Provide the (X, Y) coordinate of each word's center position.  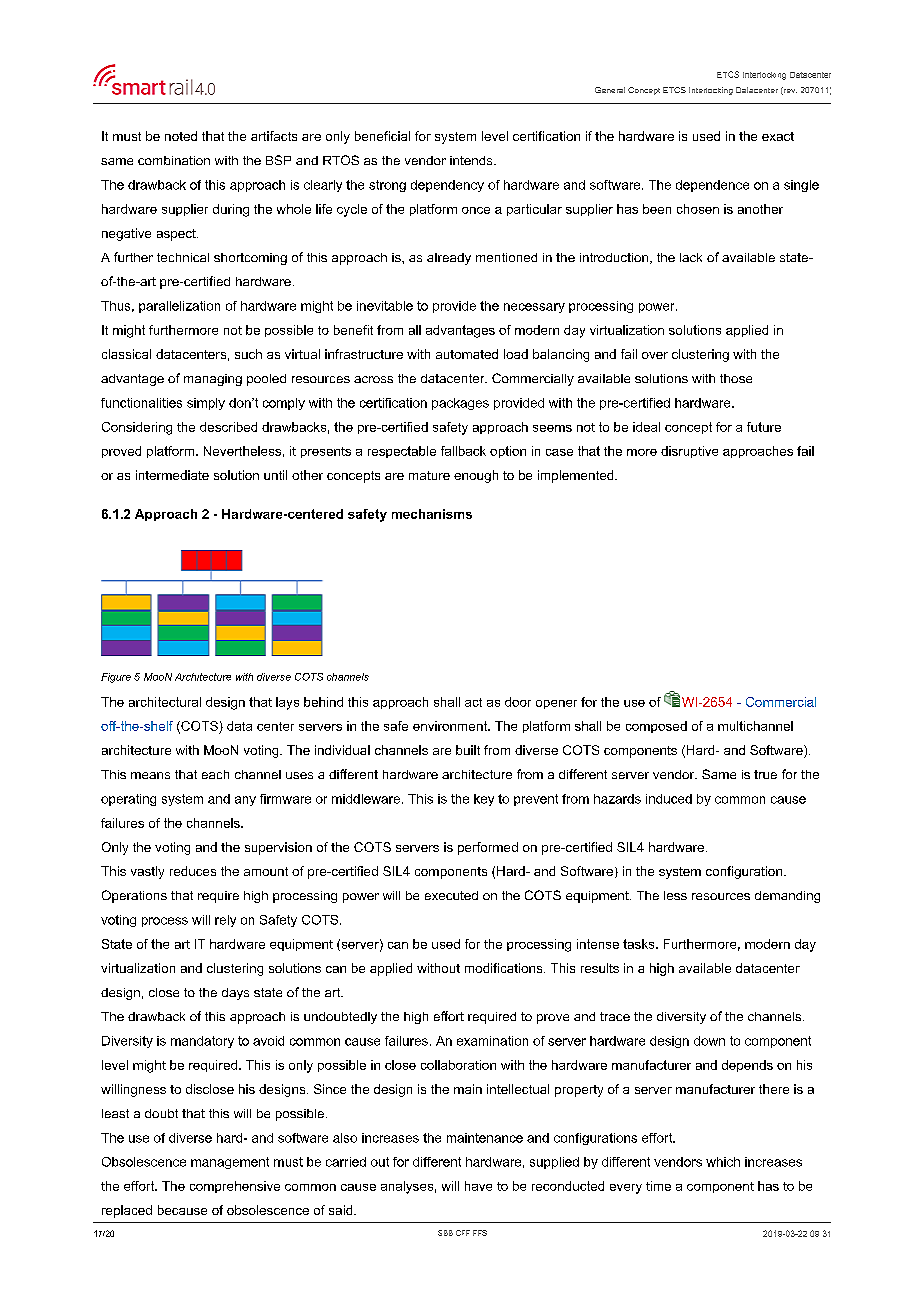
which (723, 1162)
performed (488, 848)
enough (476, 476)
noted (181, 136)
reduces (193, 871)
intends (472, 160)
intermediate (172, 475)
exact (778, 136)
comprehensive (235, 1187)
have (478, 1186)
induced (669, 799)
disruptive (689, 452)
